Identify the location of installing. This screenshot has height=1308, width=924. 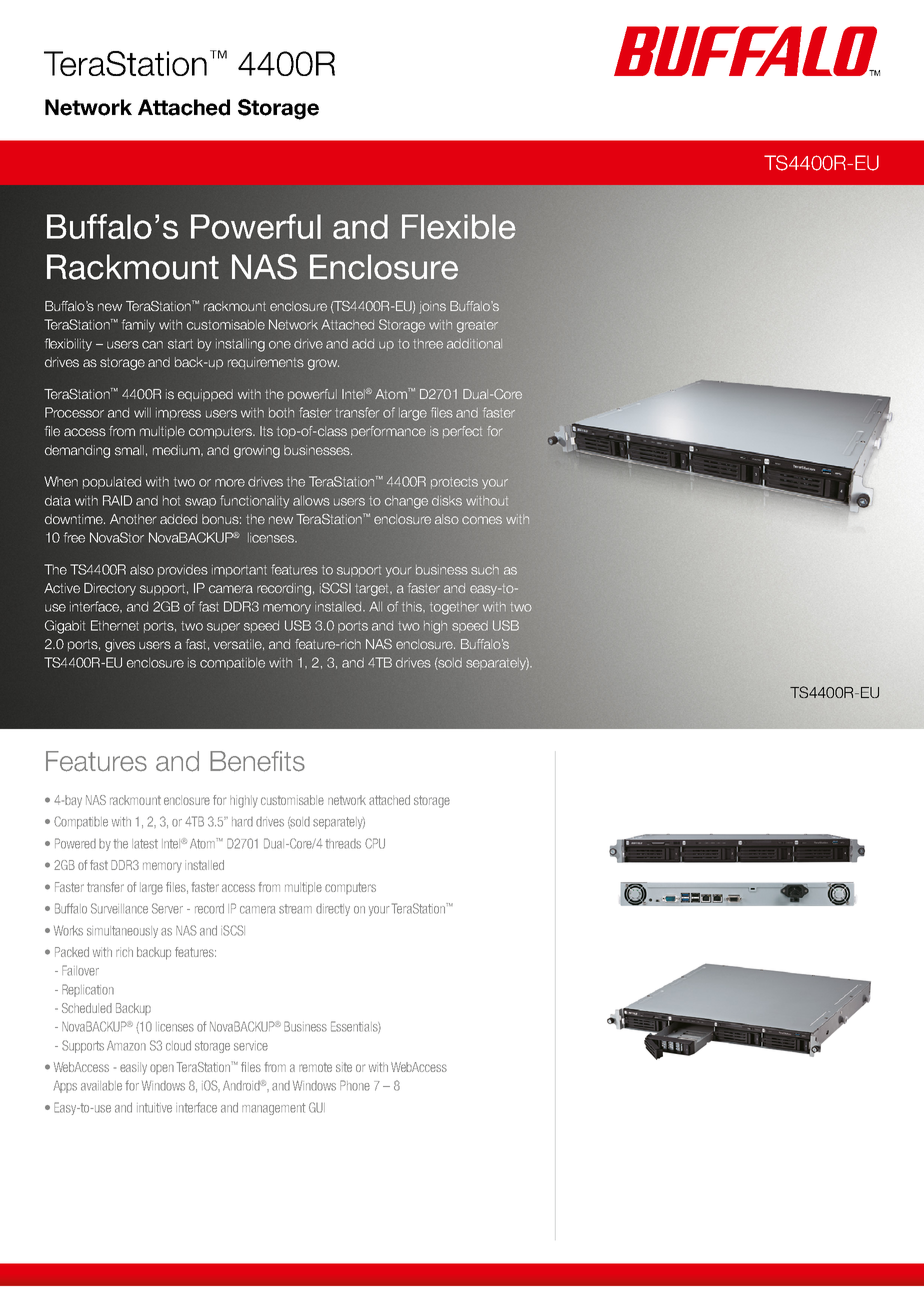
(240, 345).
